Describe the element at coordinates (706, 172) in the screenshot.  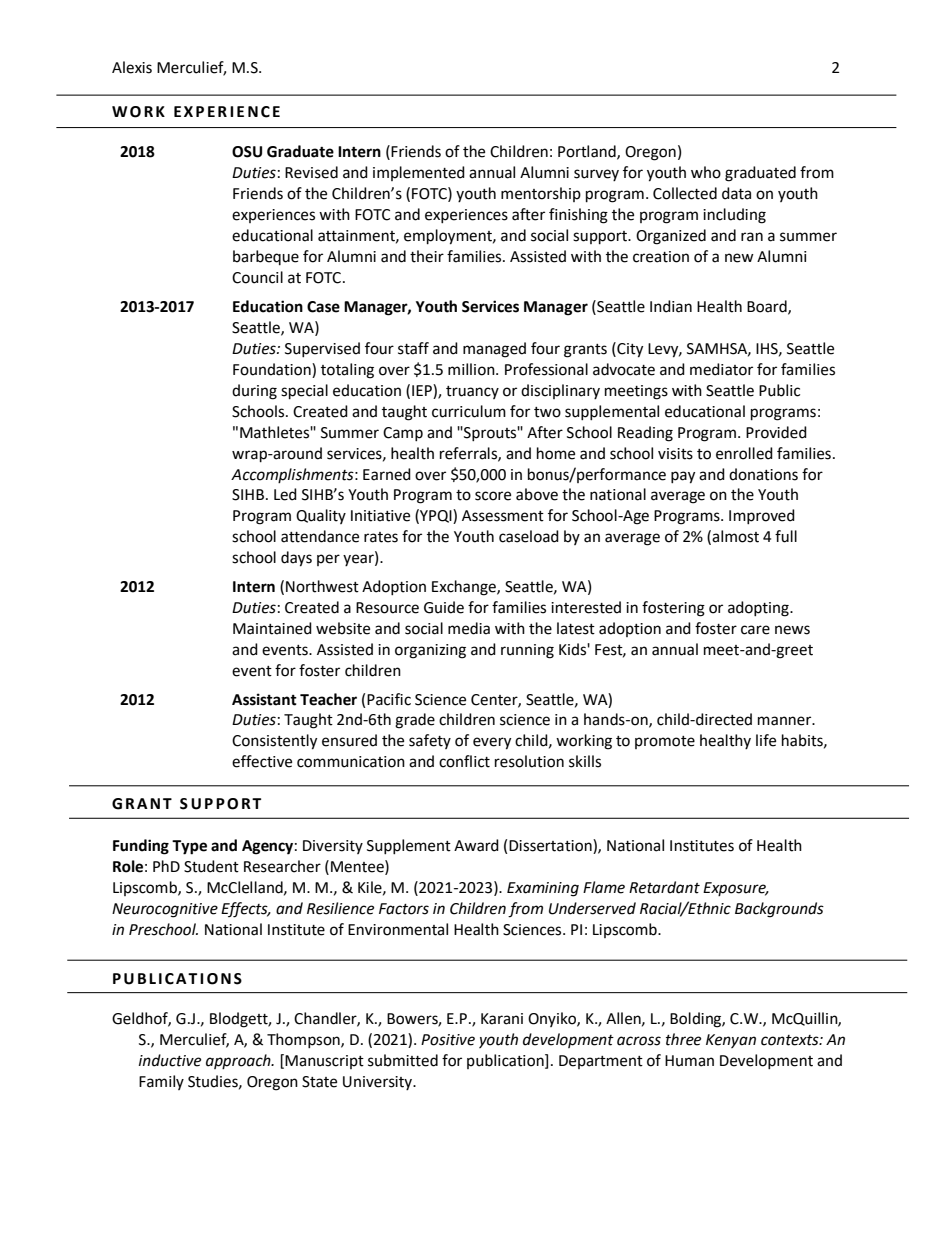
I see `who` at that location.
